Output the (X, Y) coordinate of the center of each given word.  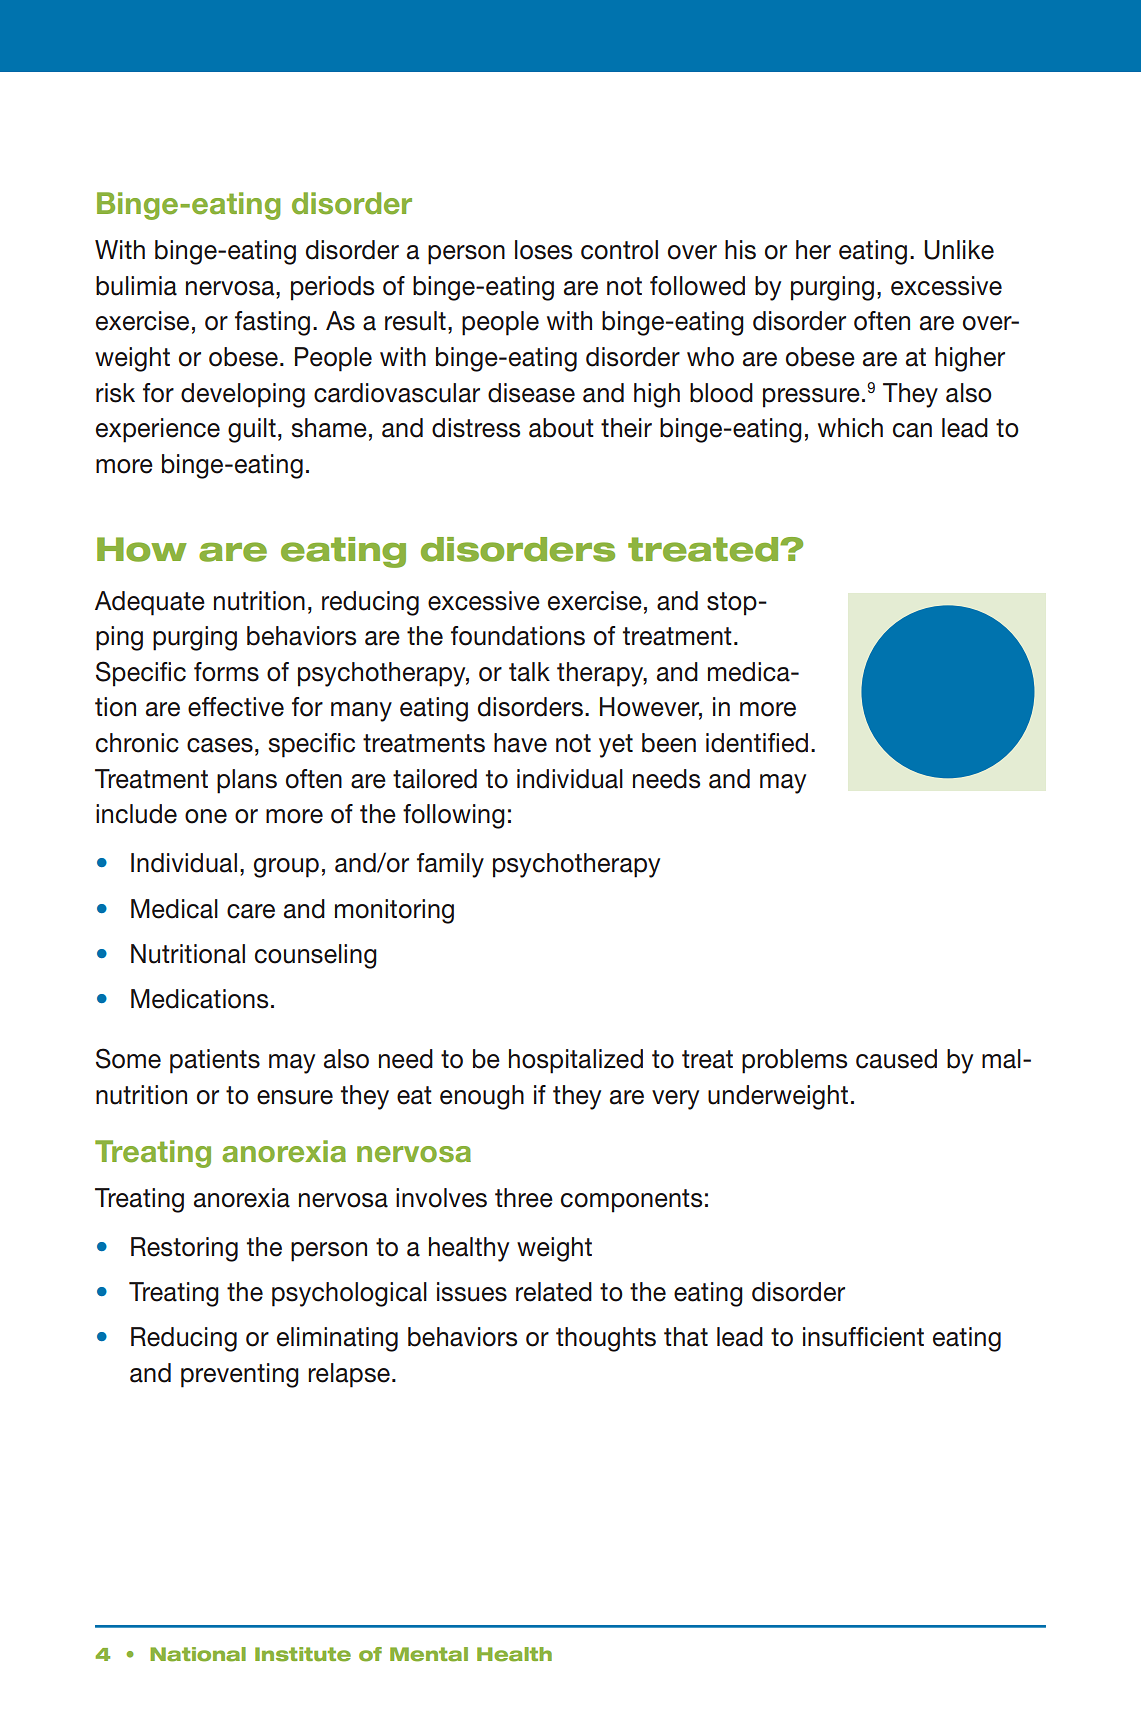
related (554, 1292)
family (450, 865)
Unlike (959, 250)
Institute (303, 1654)
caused (896, 1059)
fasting (272, 323)
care (251, 911)
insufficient (863, 1337)
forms (226, 672)
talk (529, 672)
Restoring (184, 1249)
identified (757, 743)
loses (543, 250)
